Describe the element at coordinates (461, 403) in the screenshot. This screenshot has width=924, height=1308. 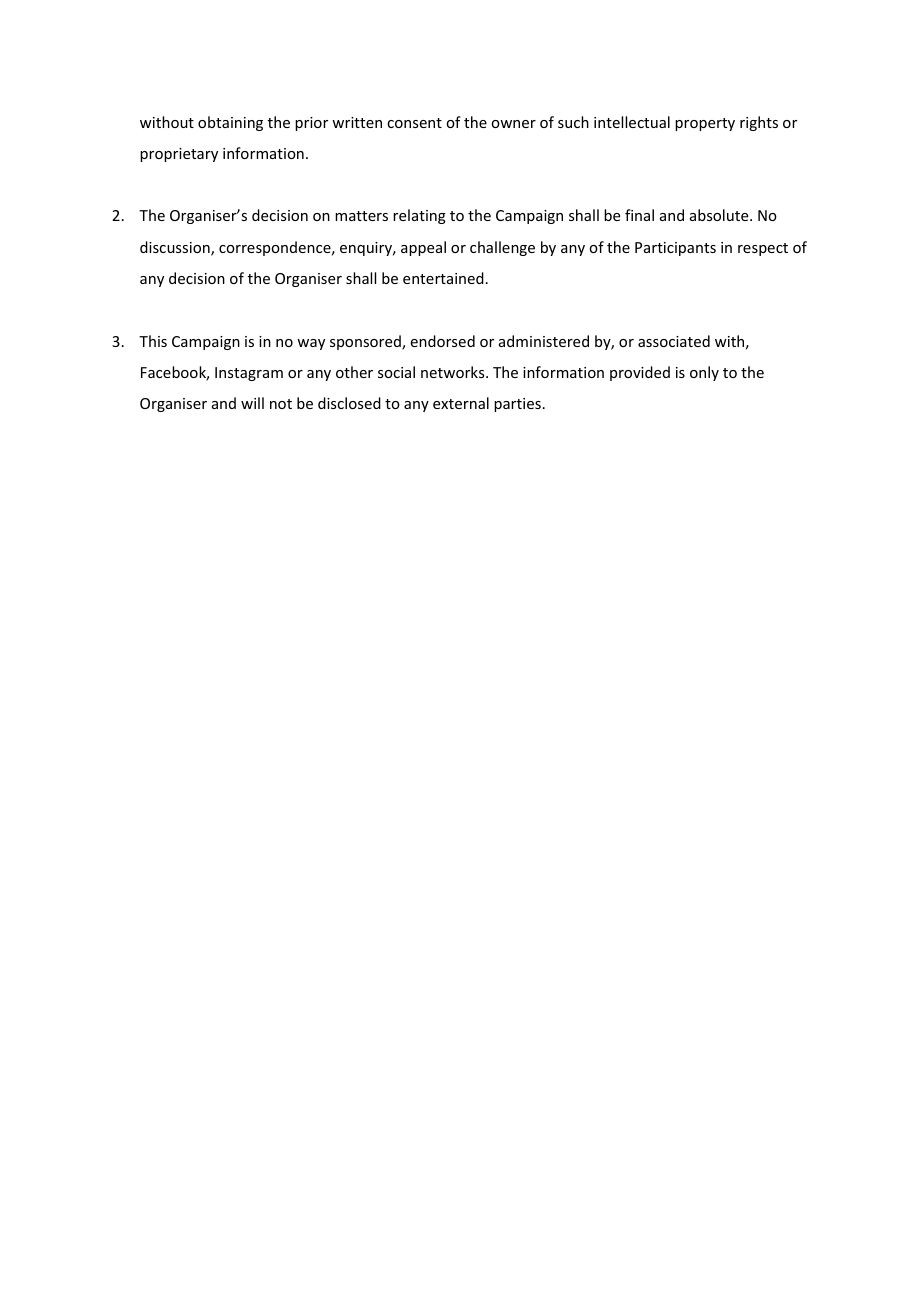
I see `external` at that location.
